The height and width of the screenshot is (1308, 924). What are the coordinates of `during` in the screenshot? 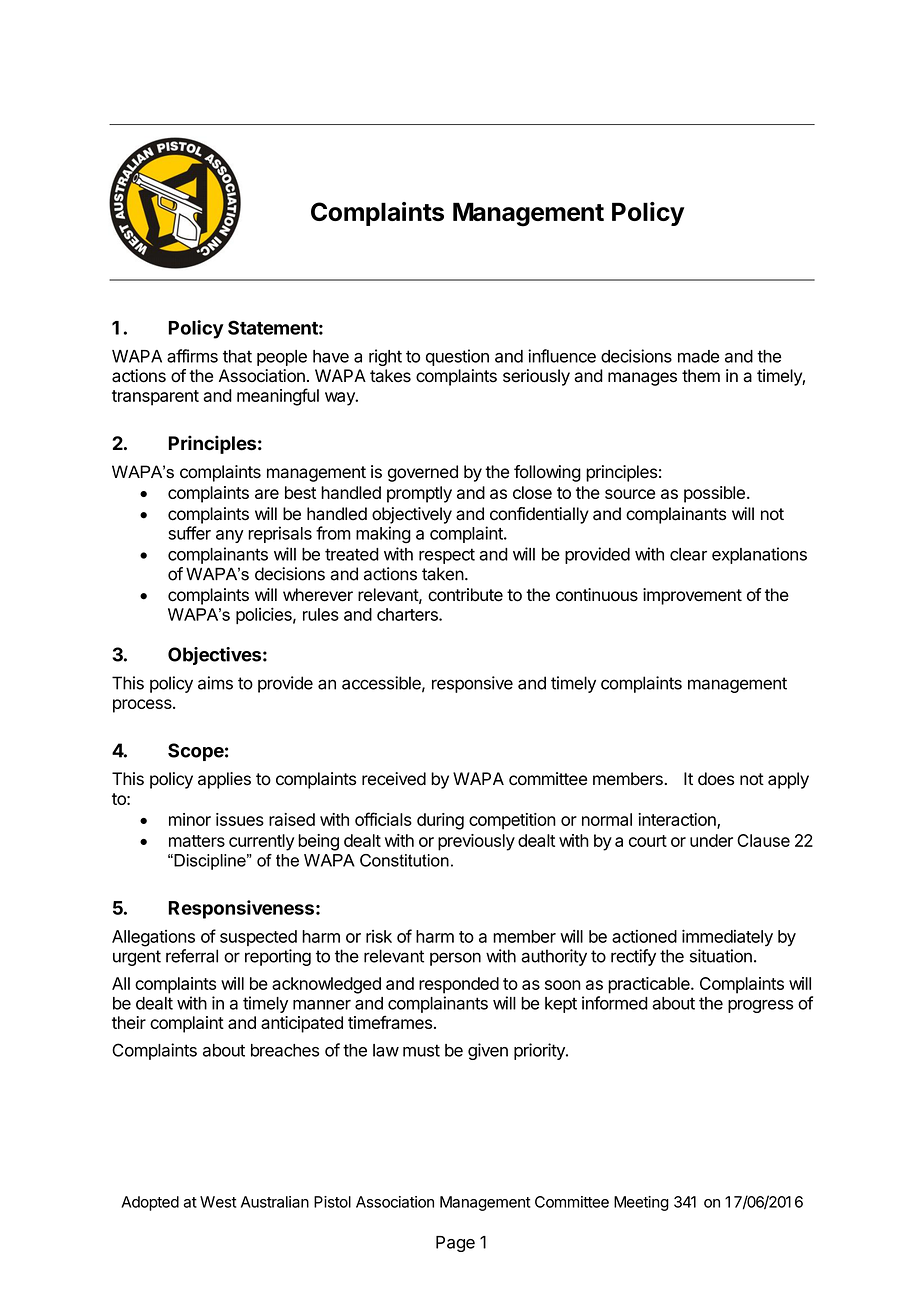 It's located at (440, 821).
